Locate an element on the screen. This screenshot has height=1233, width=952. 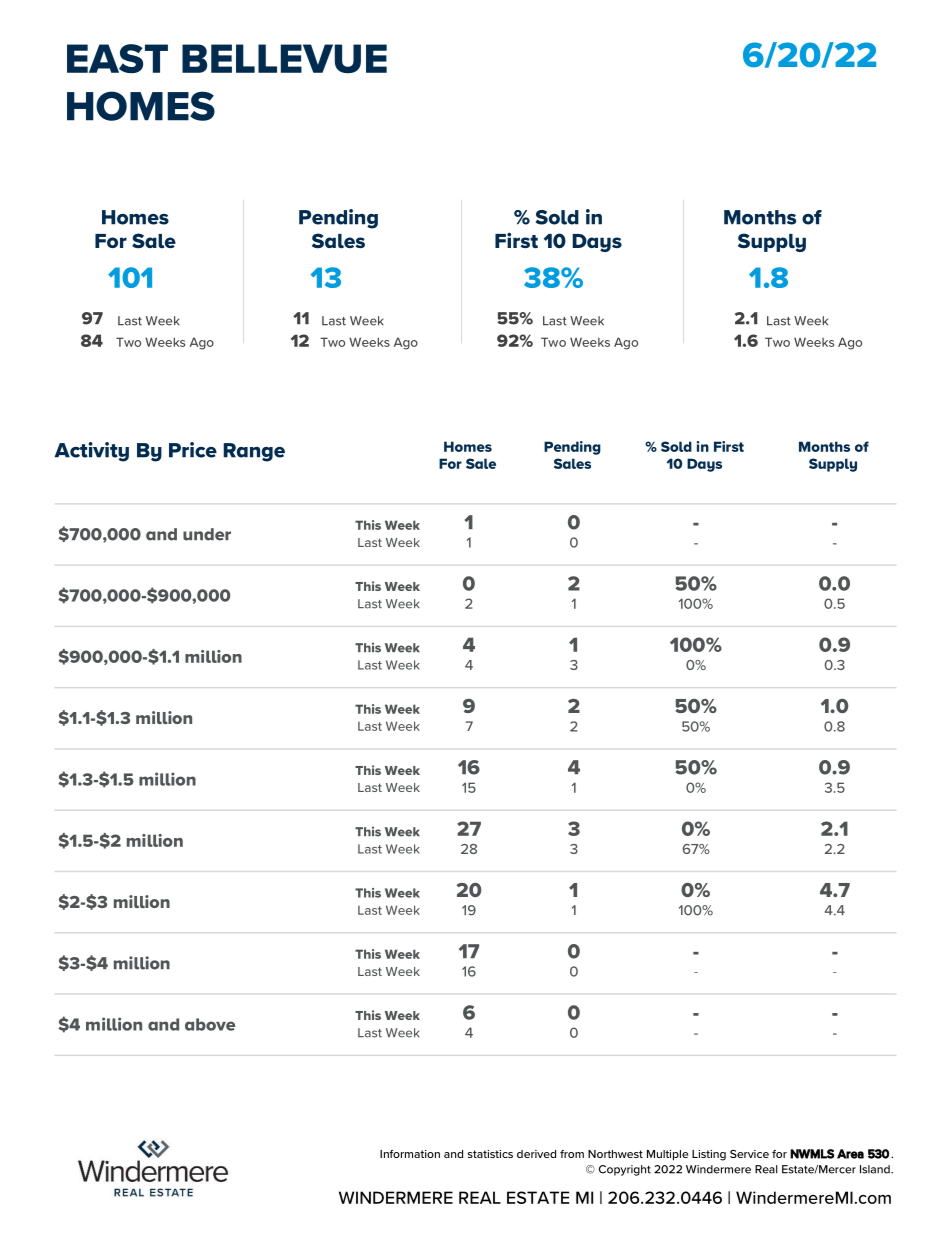
BELLEVUE is located at coordinates (284, 59).
